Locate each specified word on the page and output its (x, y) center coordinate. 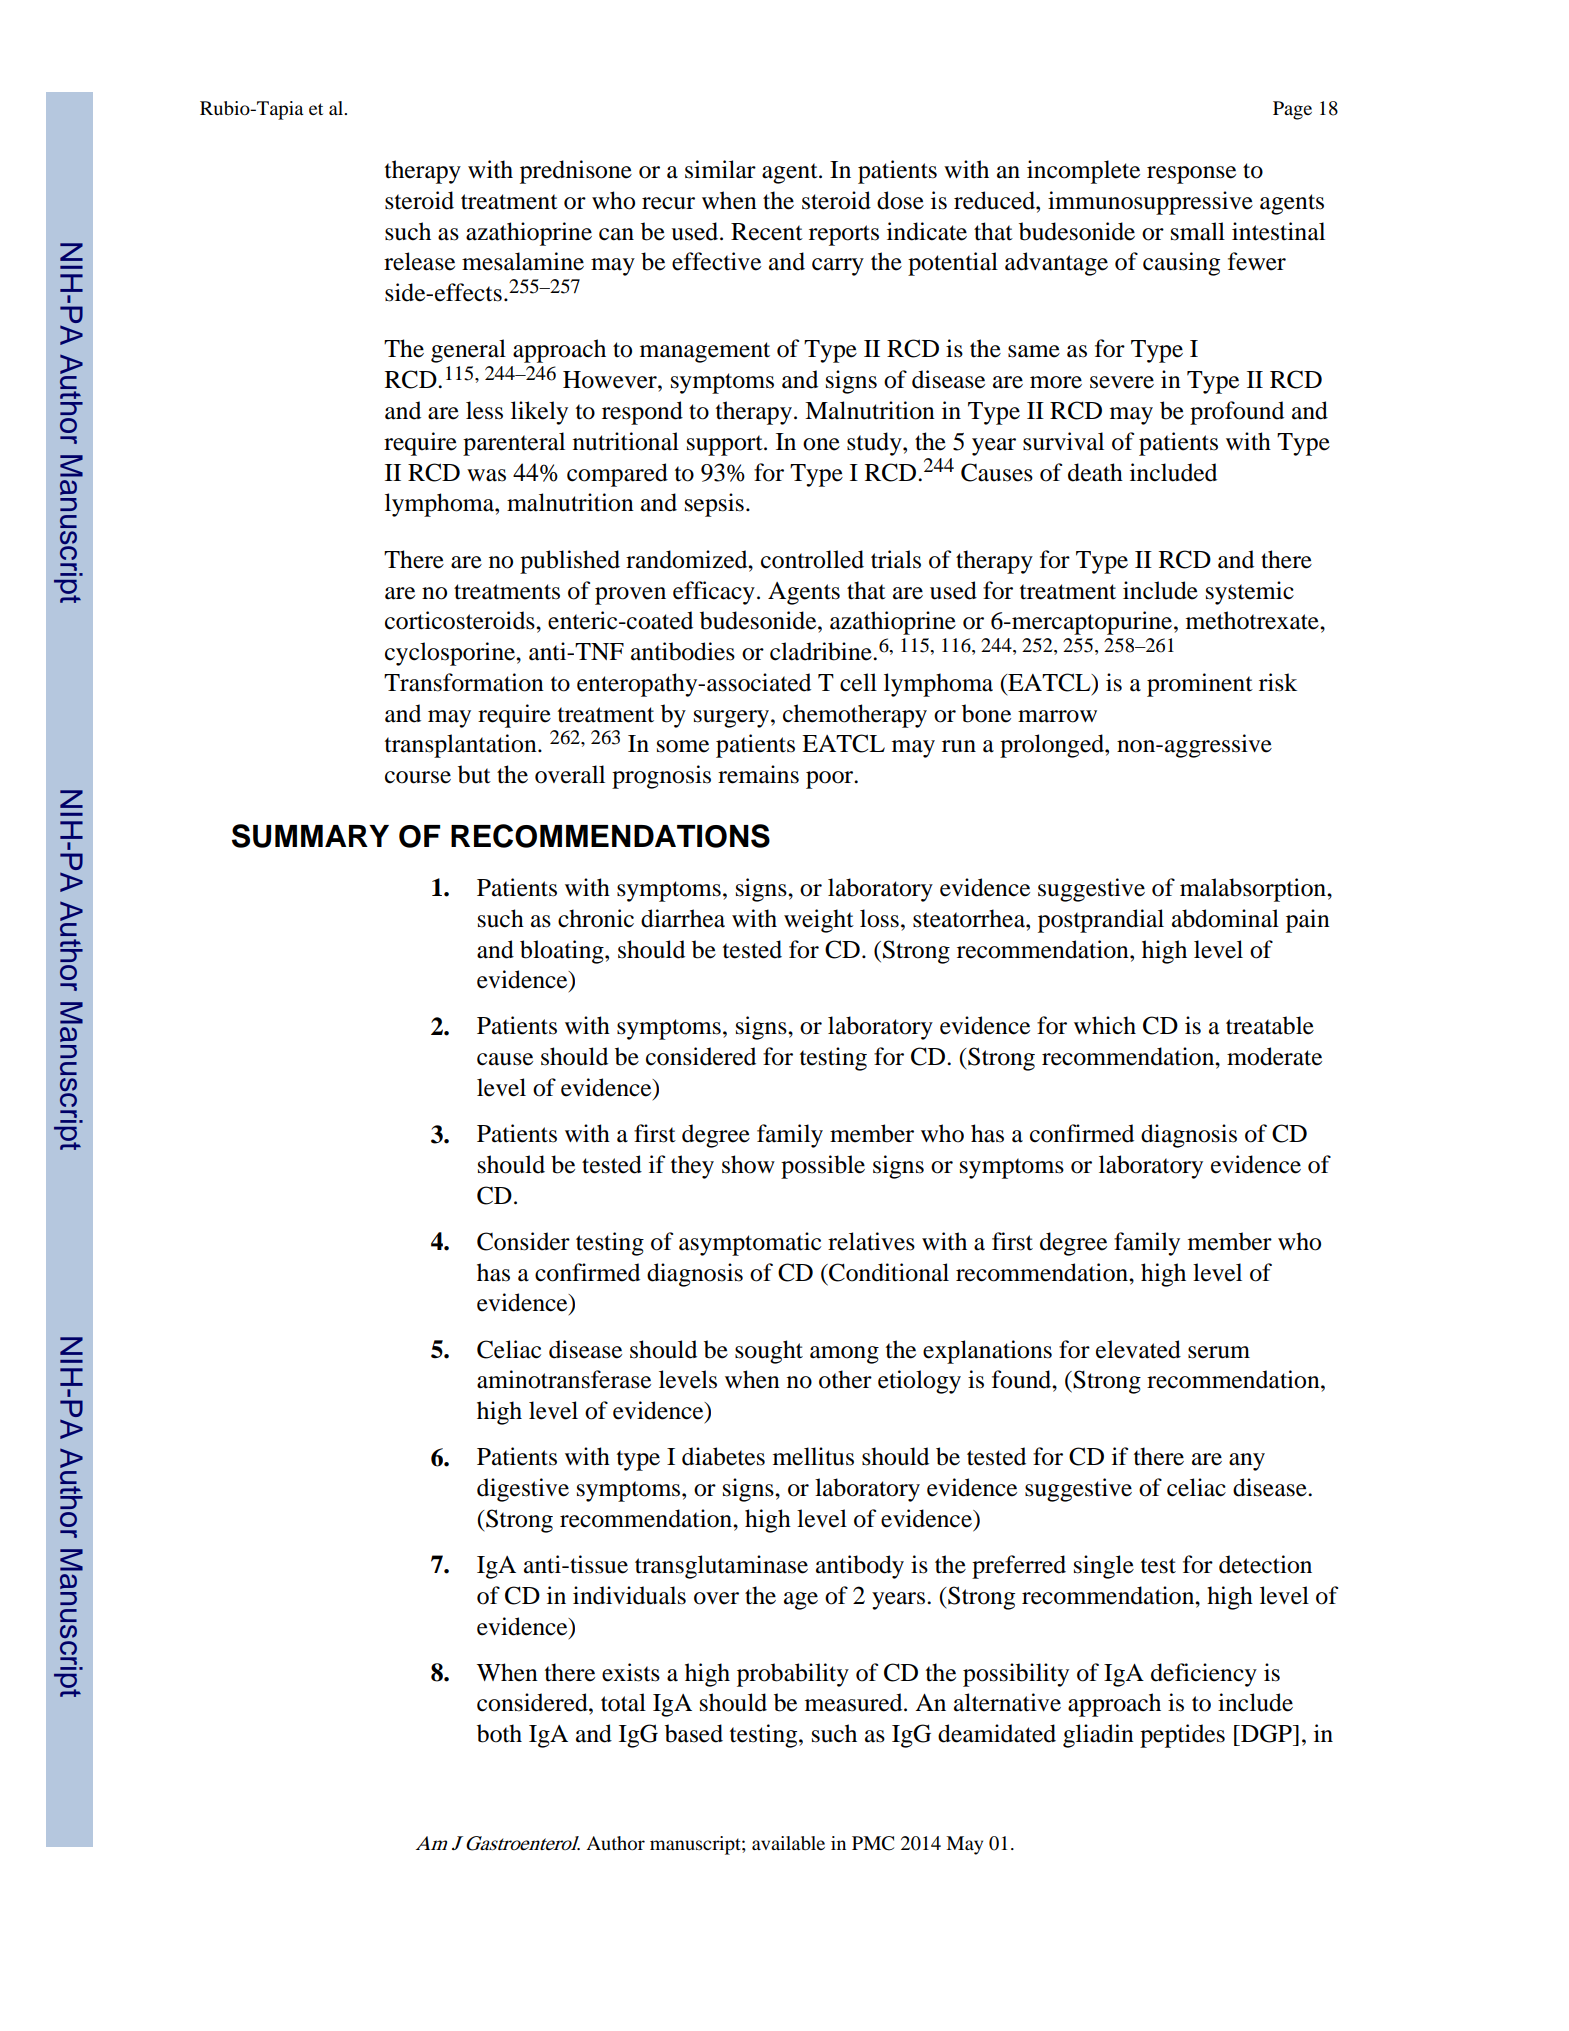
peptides (1182, 1736)
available (788, 1843)
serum (1219, 1352)
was (486, 475)
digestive (523, 1490)
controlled (812, 559)
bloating (563, 952)
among (844, 1355)
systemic (1250, 593)
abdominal (1225, 918)
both (499, 1733)
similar (720, 169)
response (1191, 175)
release (419, 261)
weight (819, 921)
